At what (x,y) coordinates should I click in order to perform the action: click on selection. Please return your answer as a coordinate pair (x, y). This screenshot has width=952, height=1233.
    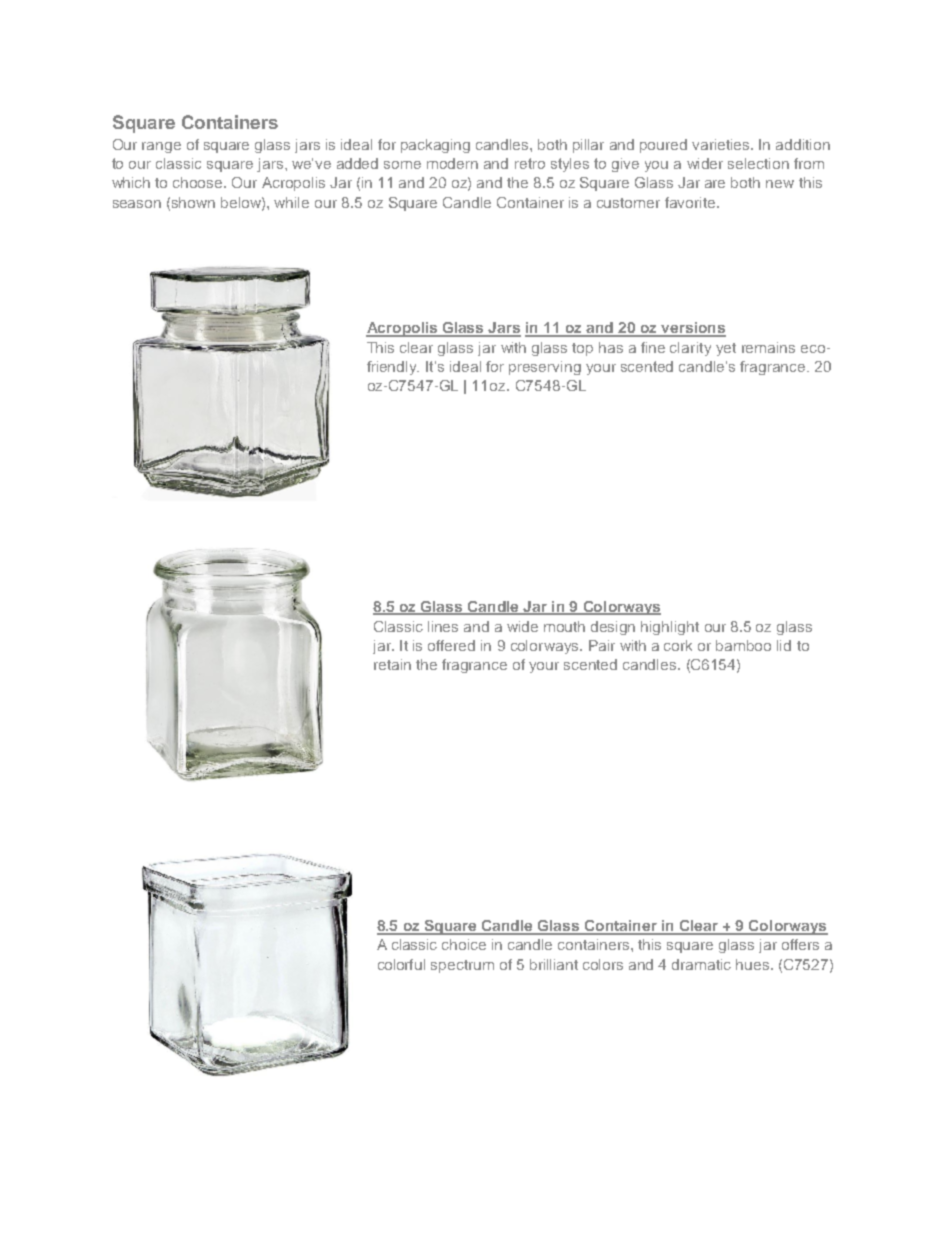
    Looking at the image, I should click on (758, 163).
